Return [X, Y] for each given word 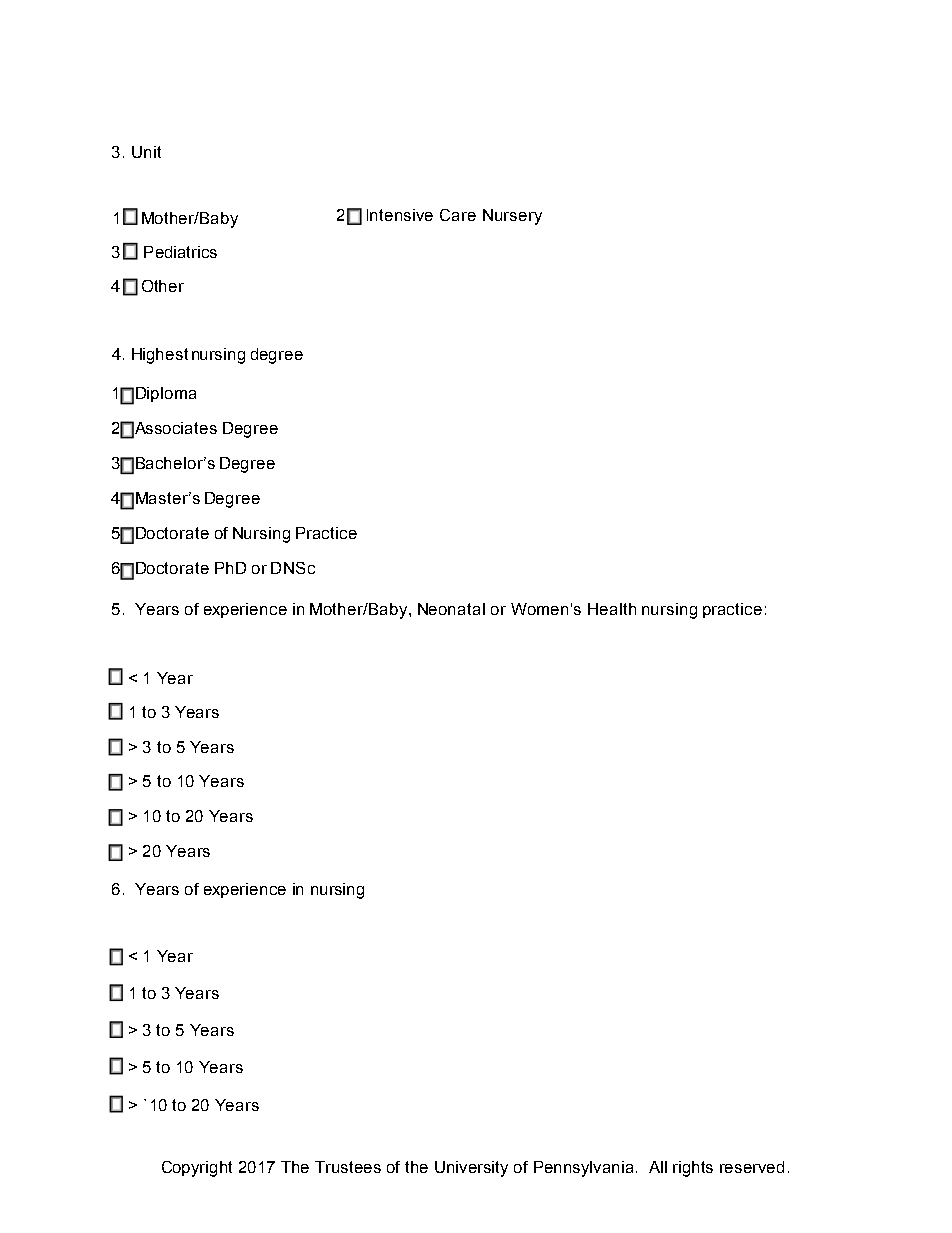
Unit [146, 152]
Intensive [400, 215]
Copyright [197, 1169]
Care [458, 215]
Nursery [512, 217]
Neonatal [451, 609]
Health [612, 609]
